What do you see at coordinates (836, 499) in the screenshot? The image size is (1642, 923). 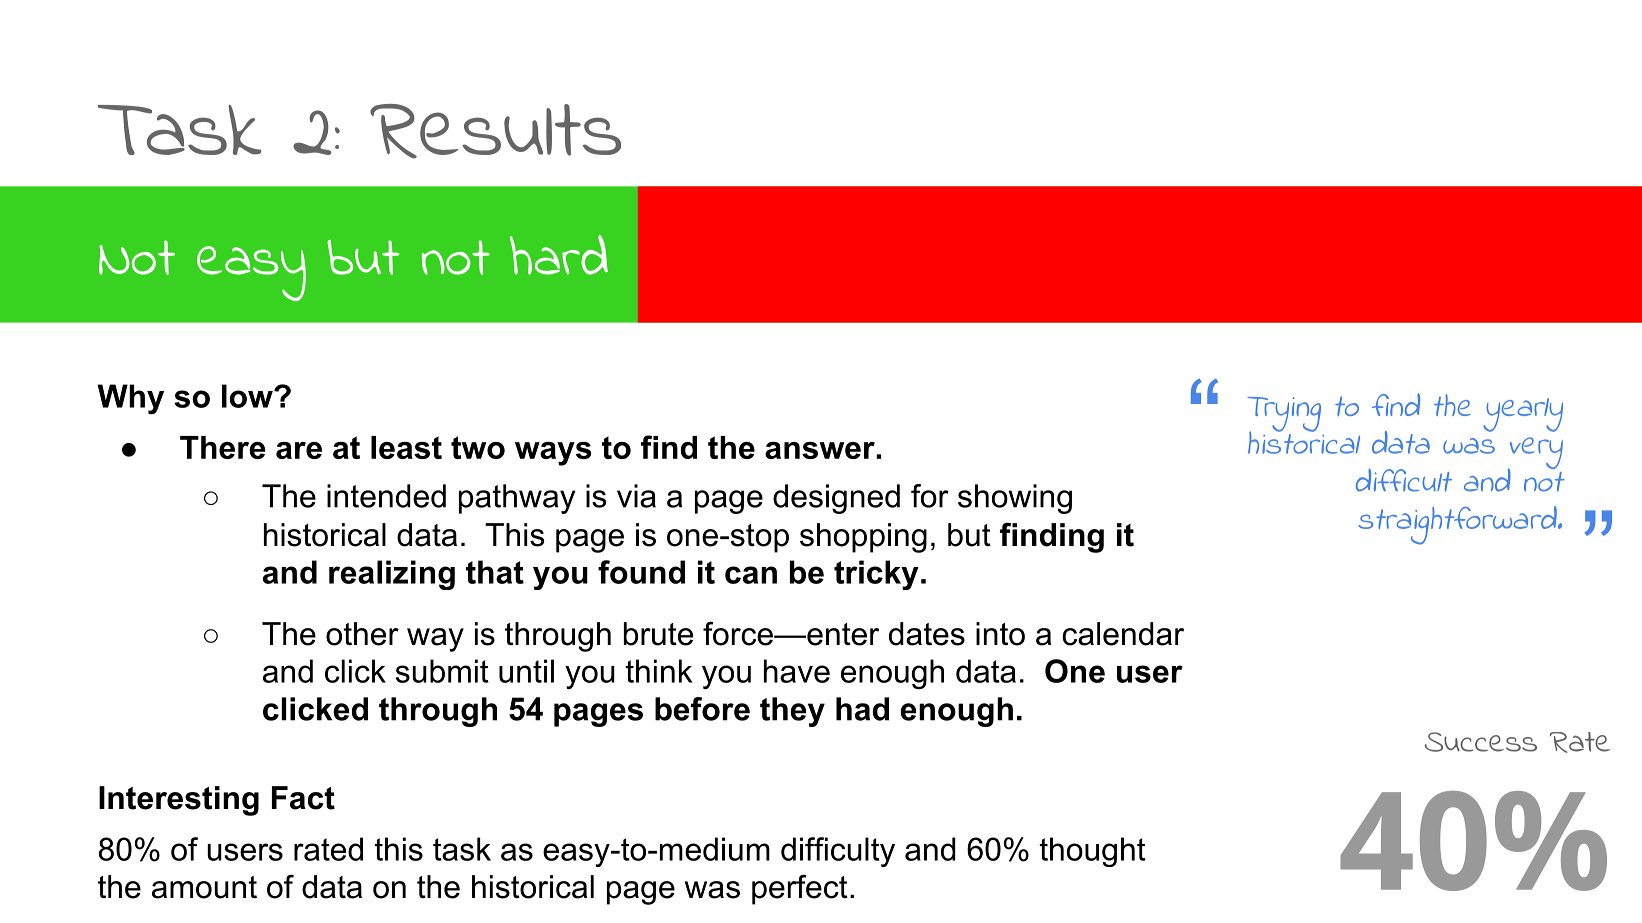 I see `designed` at bounding box center [836, 499].
